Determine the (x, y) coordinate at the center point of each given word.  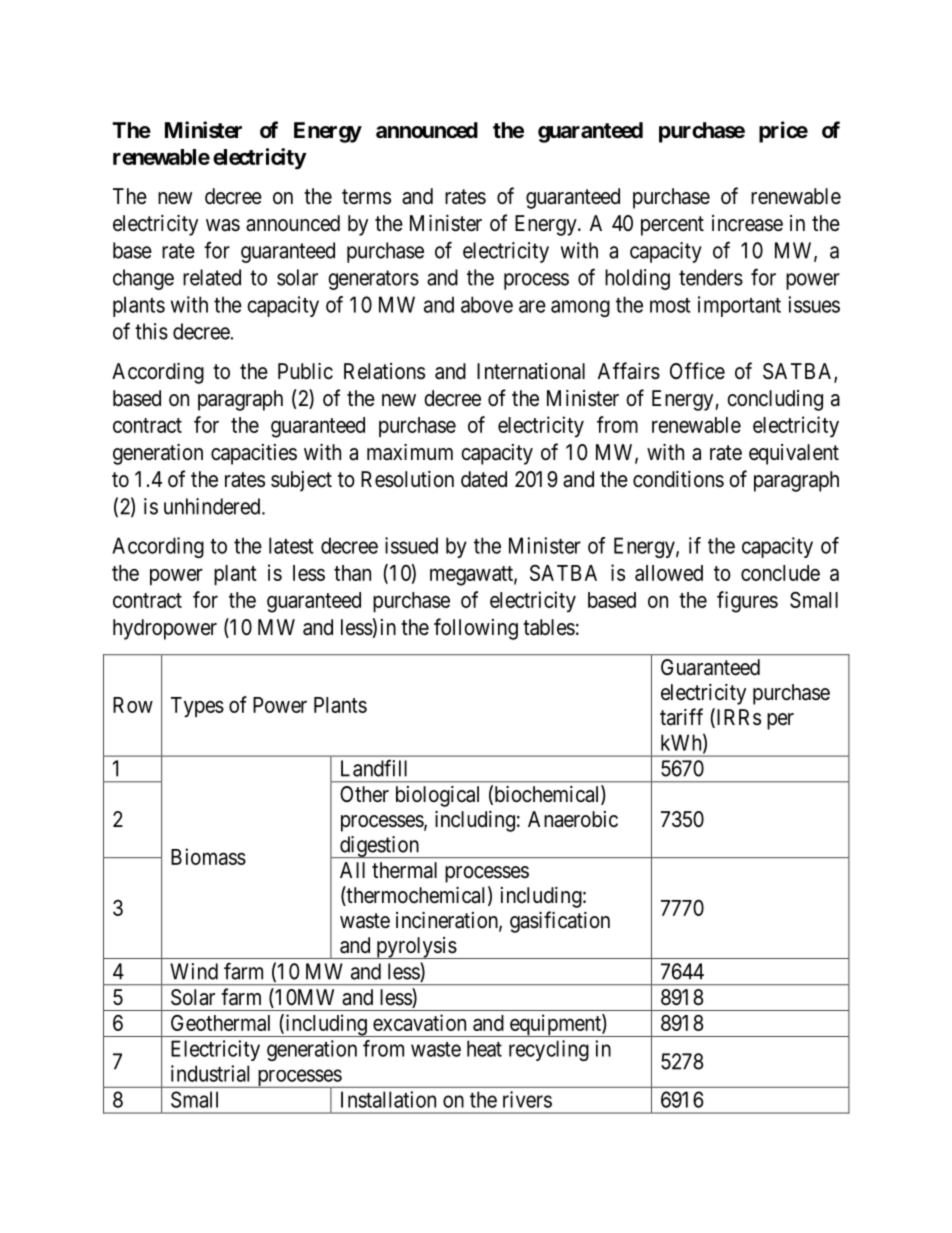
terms (366, 196)
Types (197, 707)
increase (747, 223)
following (476, 629)
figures (747, 602)
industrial (210, 1073)
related (212, 277)
